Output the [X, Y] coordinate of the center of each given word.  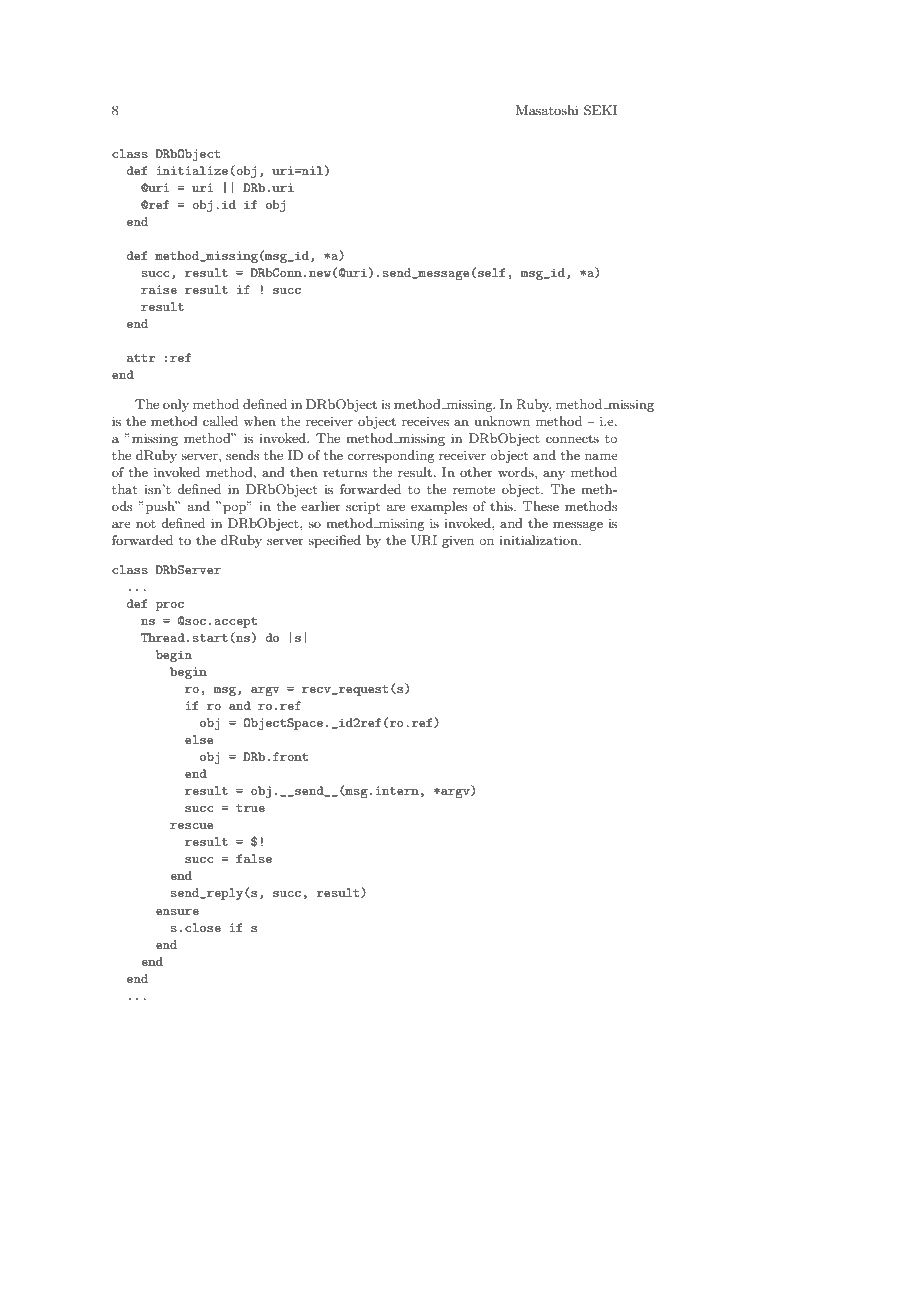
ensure [177, 912]
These [541, 506]
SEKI [600, 110]
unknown [502, 421]
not [146, 524]
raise [159, 289]
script [363, 508]
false [254, 858]
